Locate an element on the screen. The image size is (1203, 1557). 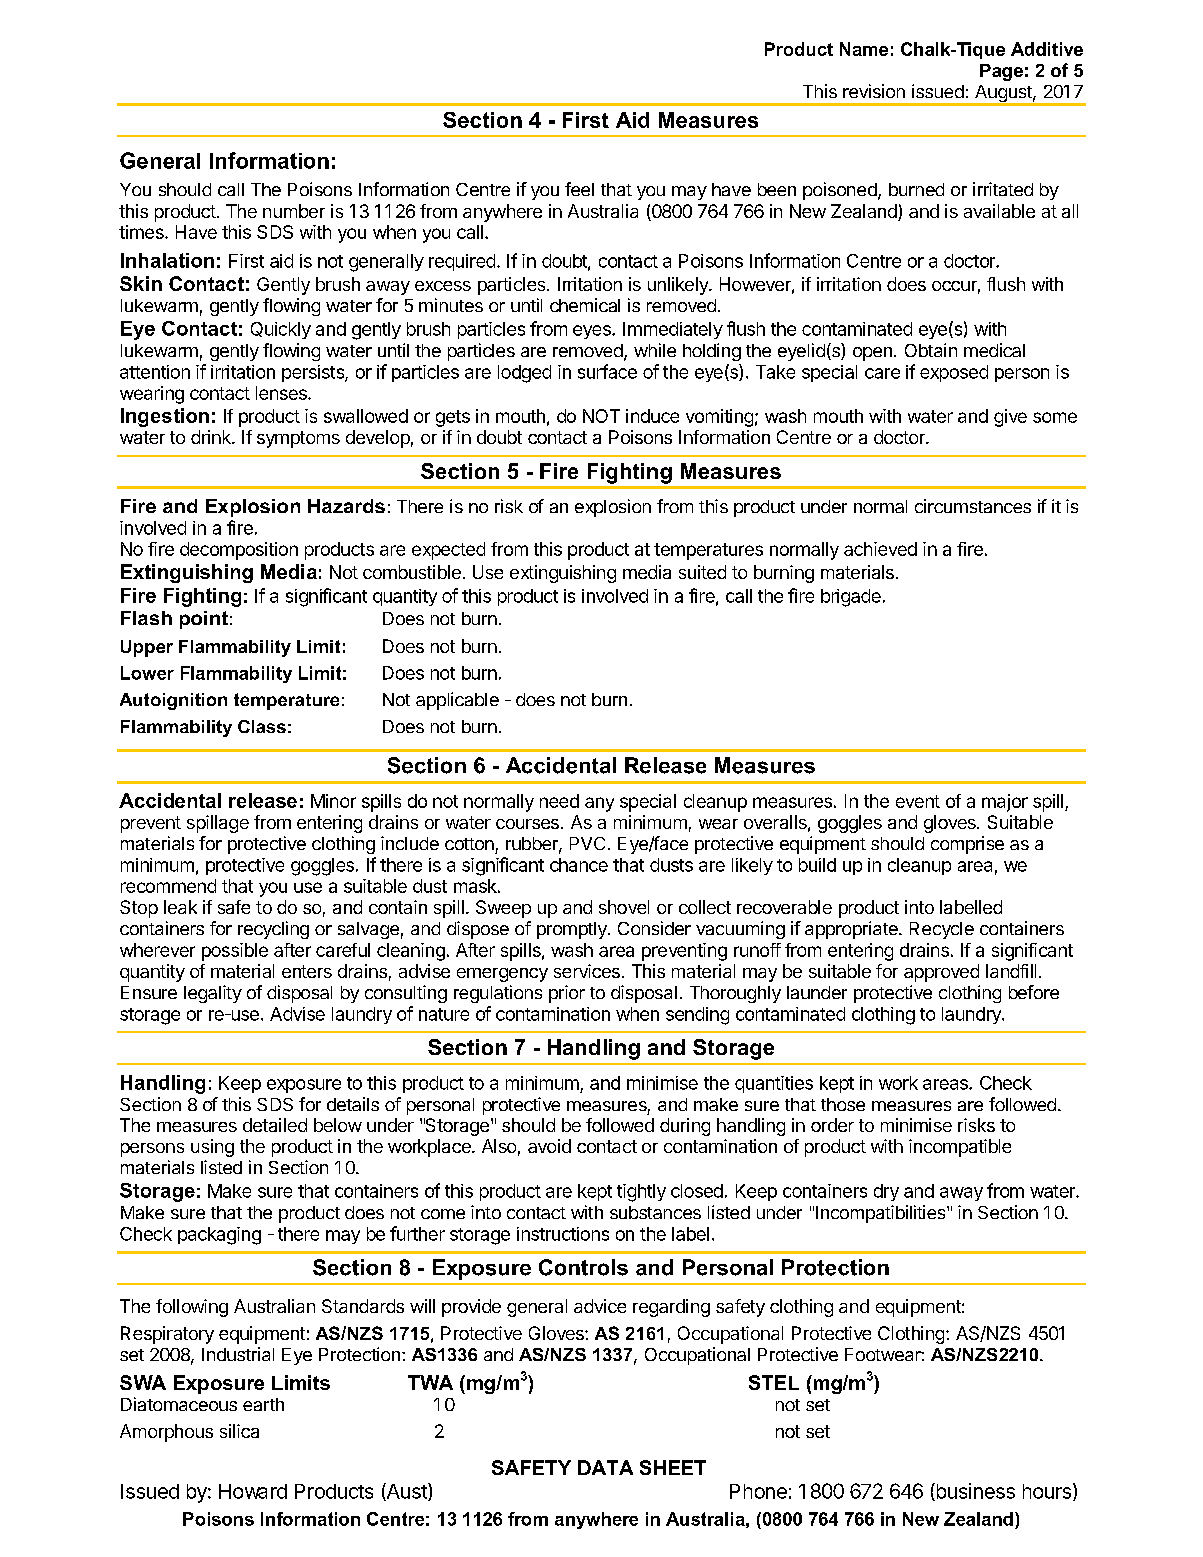
avoid is located at coordinates (549, 1146).
